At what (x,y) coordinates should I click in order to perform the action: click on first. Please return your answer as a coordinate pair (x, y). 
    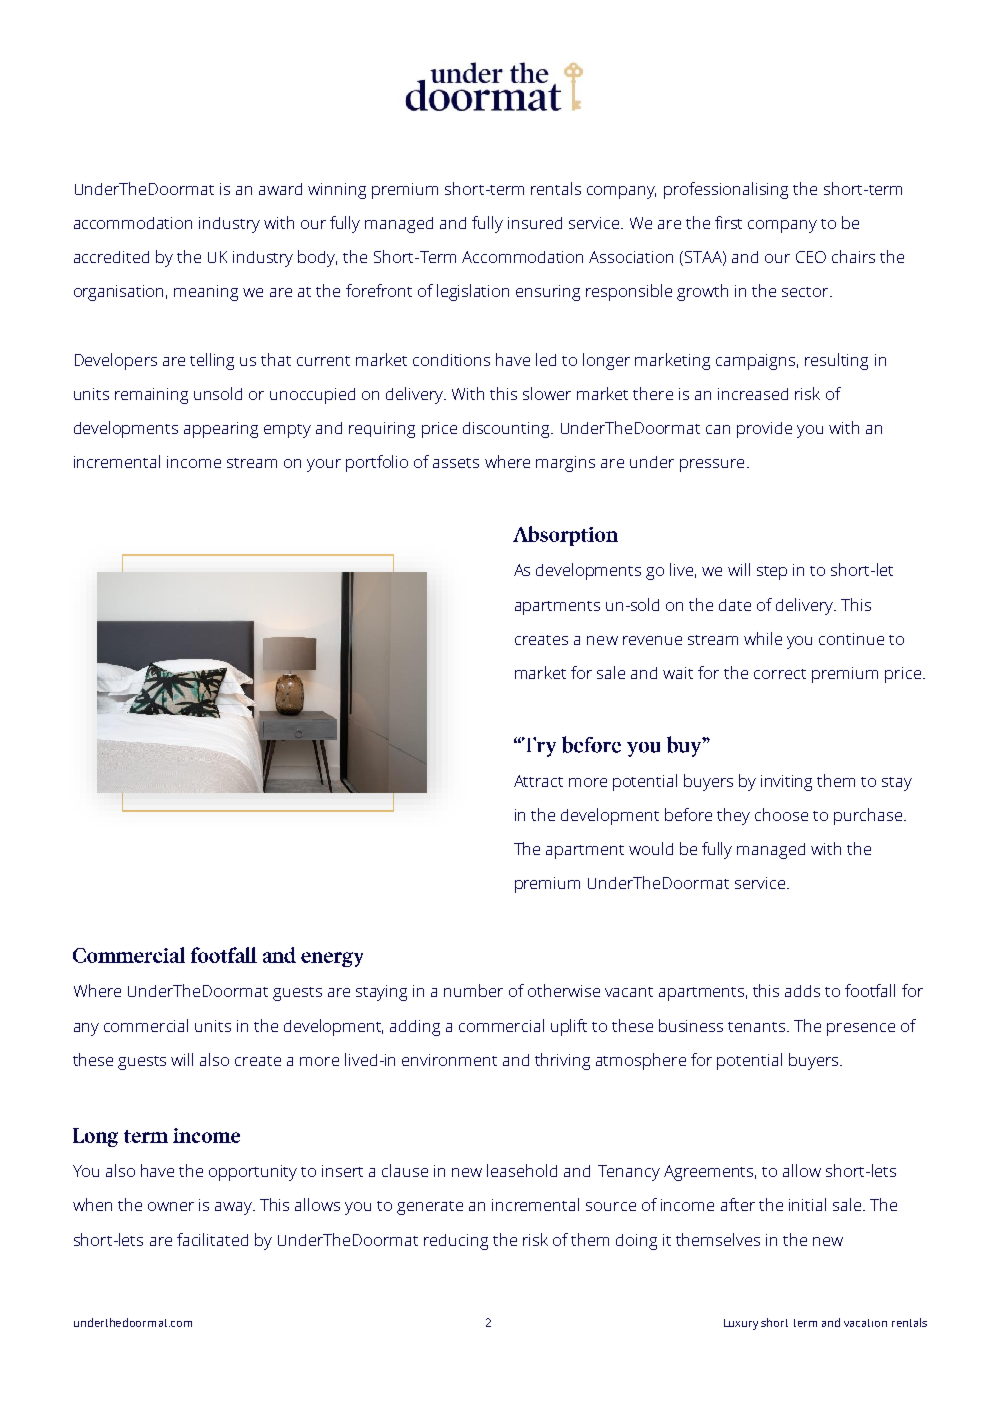
    Looking at the image, I should click on (728, 222).
